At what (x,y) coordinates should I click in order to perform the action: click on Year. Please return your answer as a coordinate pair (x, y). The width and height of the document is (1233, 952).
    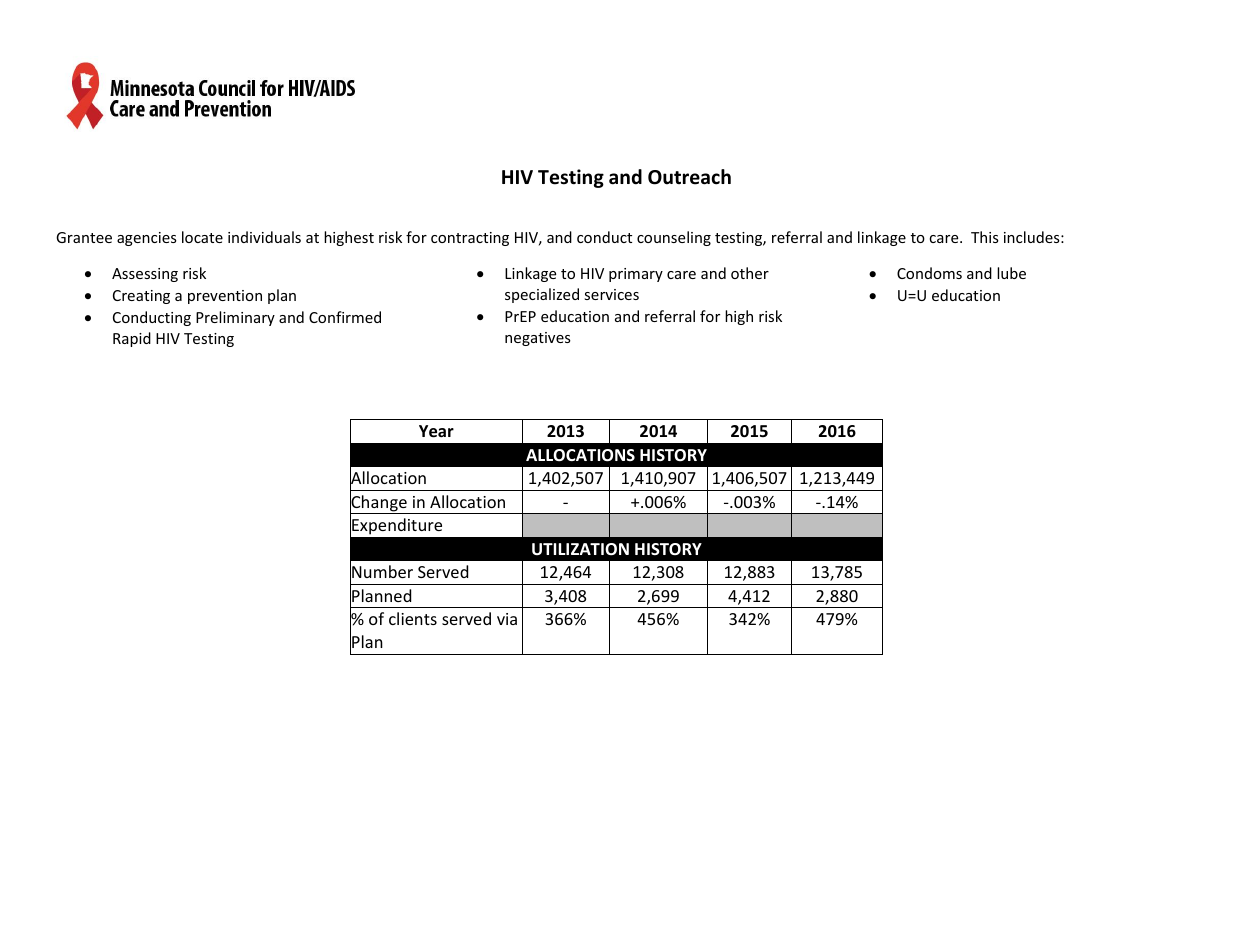
    Looking at the image, I should click on (436, 431).
